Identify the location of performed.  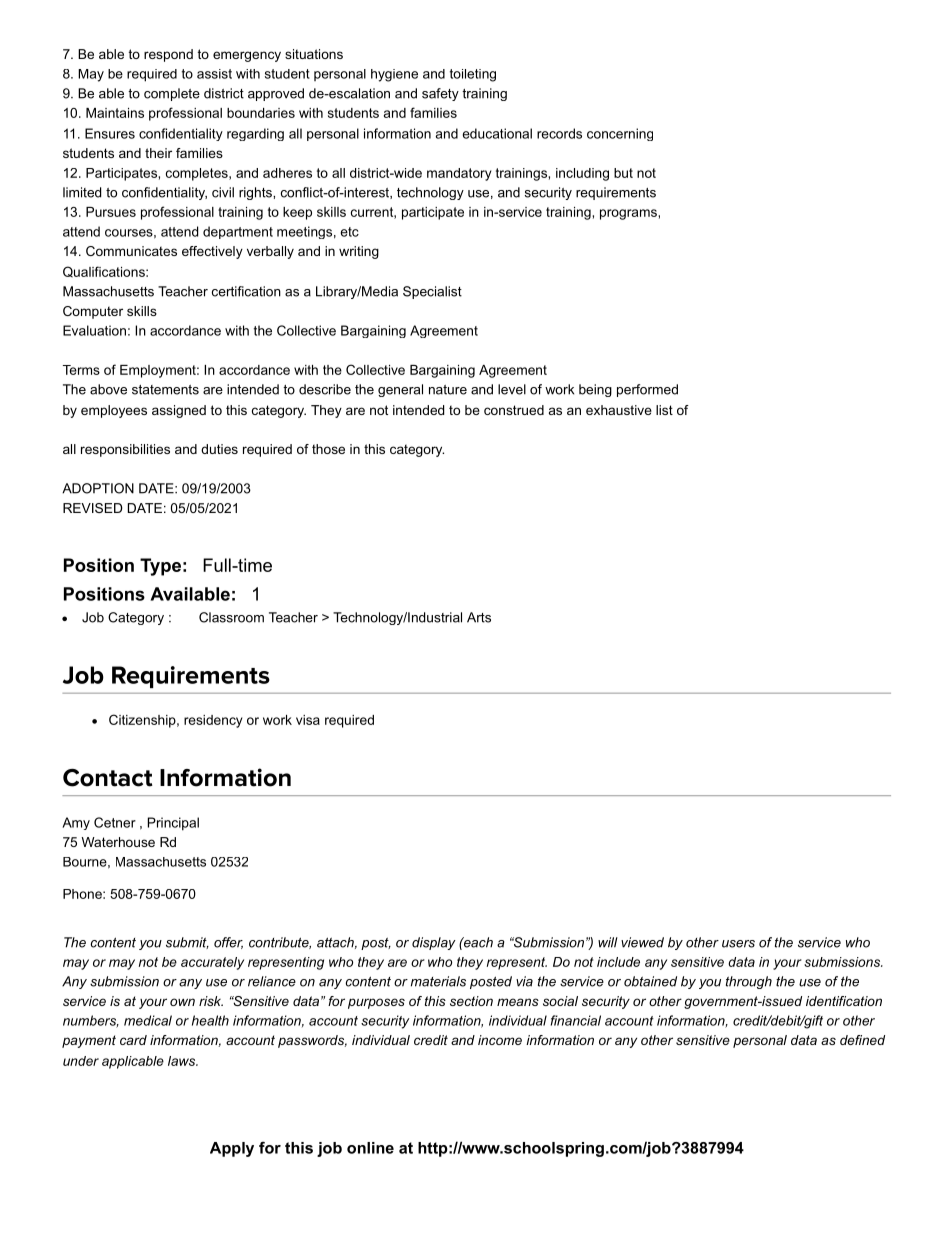
(647, 390).
